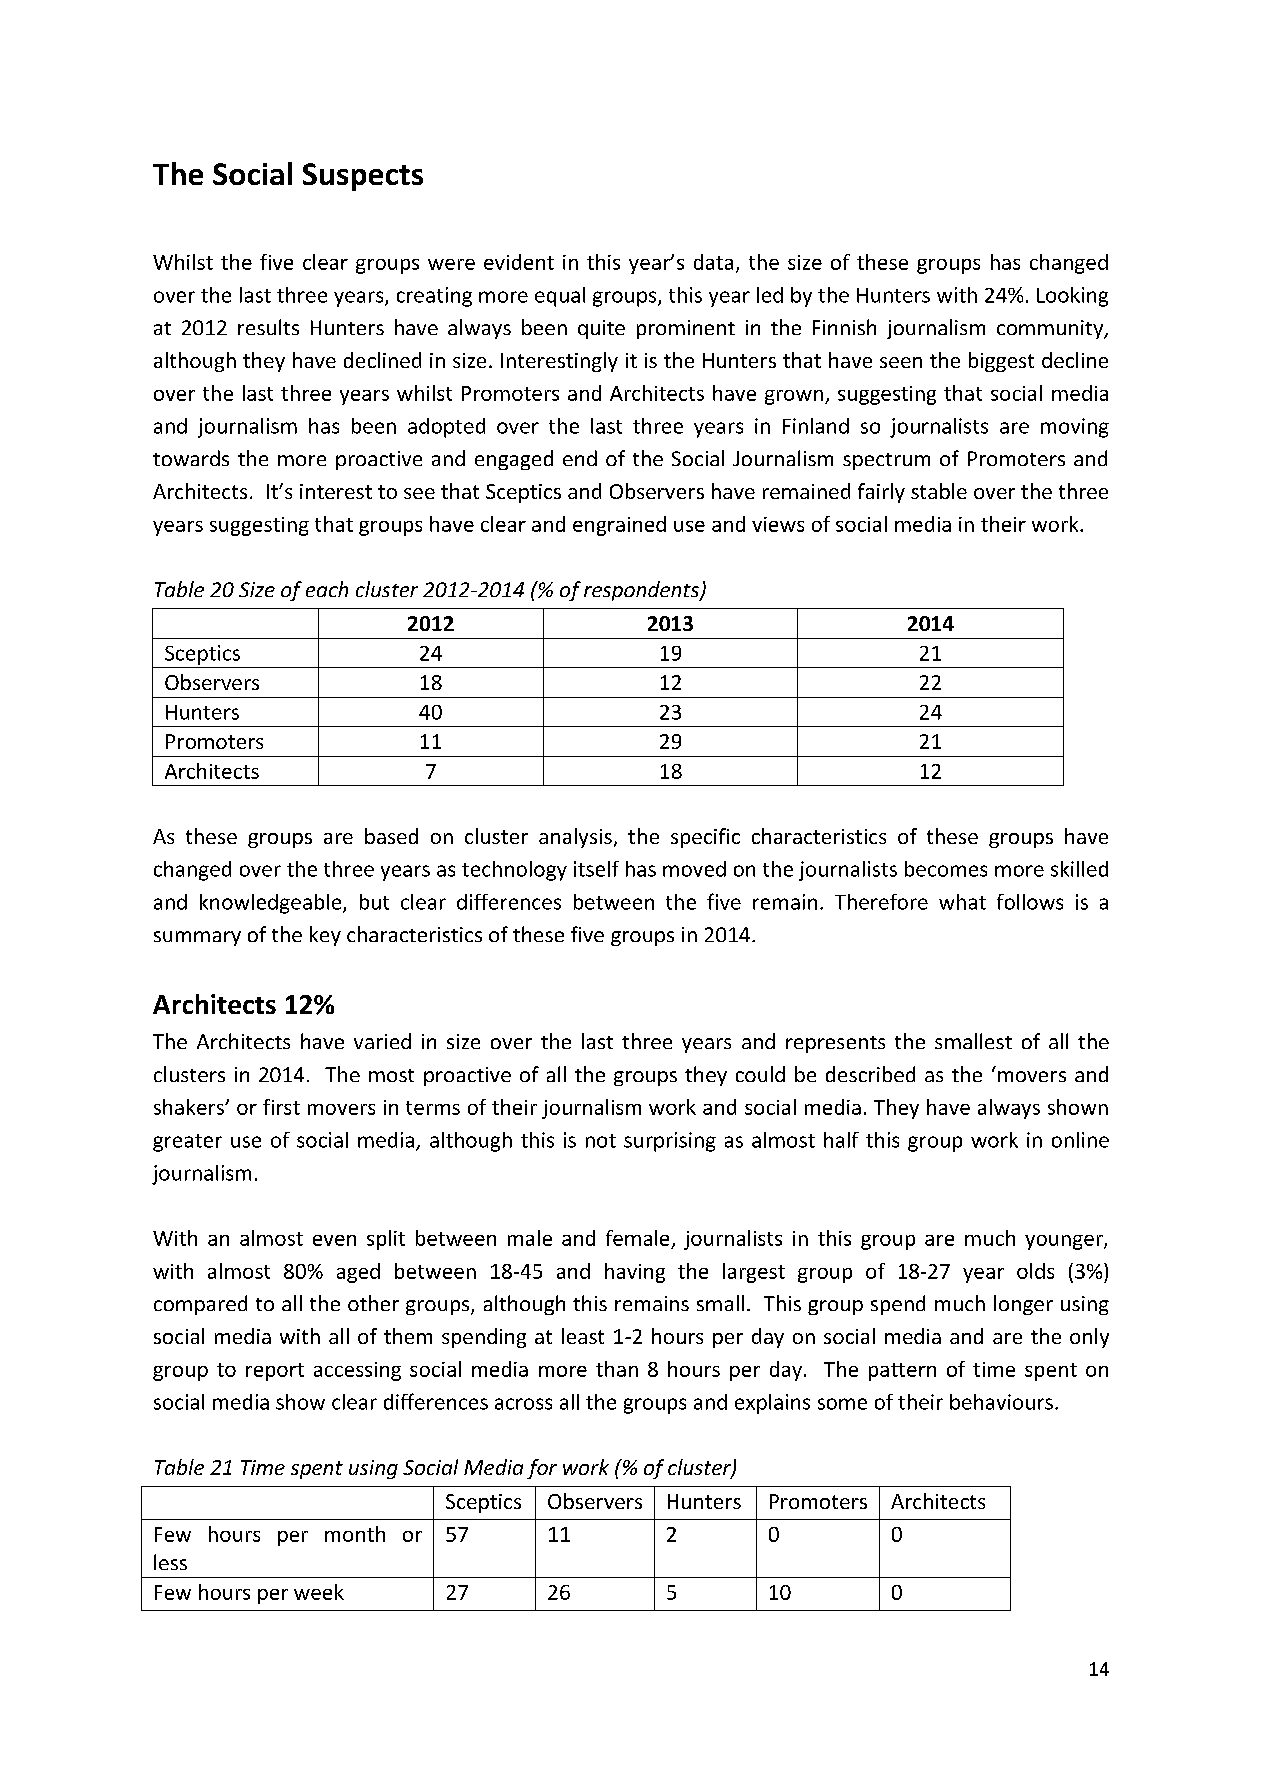  What do you see at coordinates (1072, 297) in the document?
I see `Looking` at bounding box center [1072, 297].
